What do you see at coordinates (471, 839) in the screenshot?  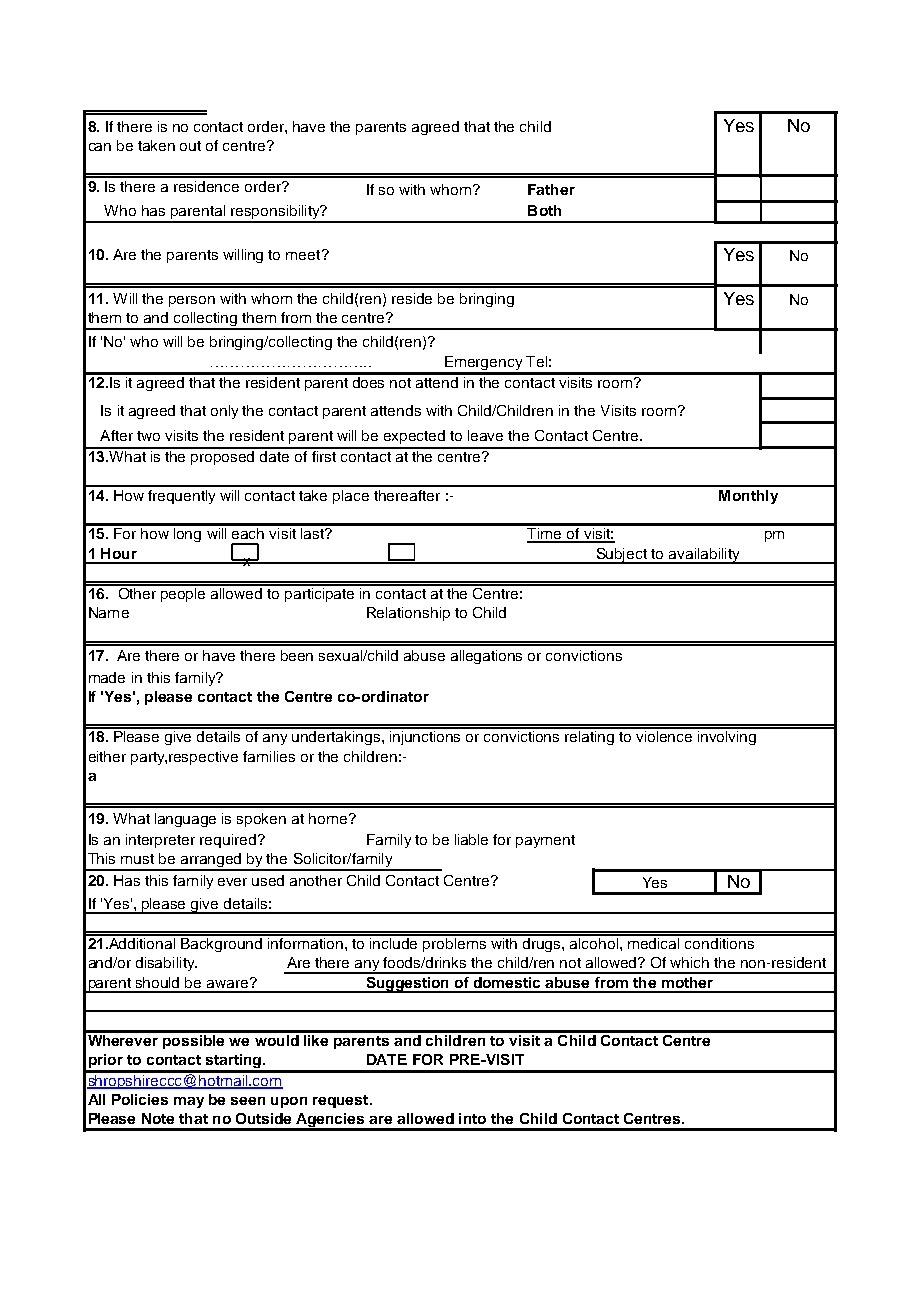 I see `liable` at bounding box center [471, 839].
